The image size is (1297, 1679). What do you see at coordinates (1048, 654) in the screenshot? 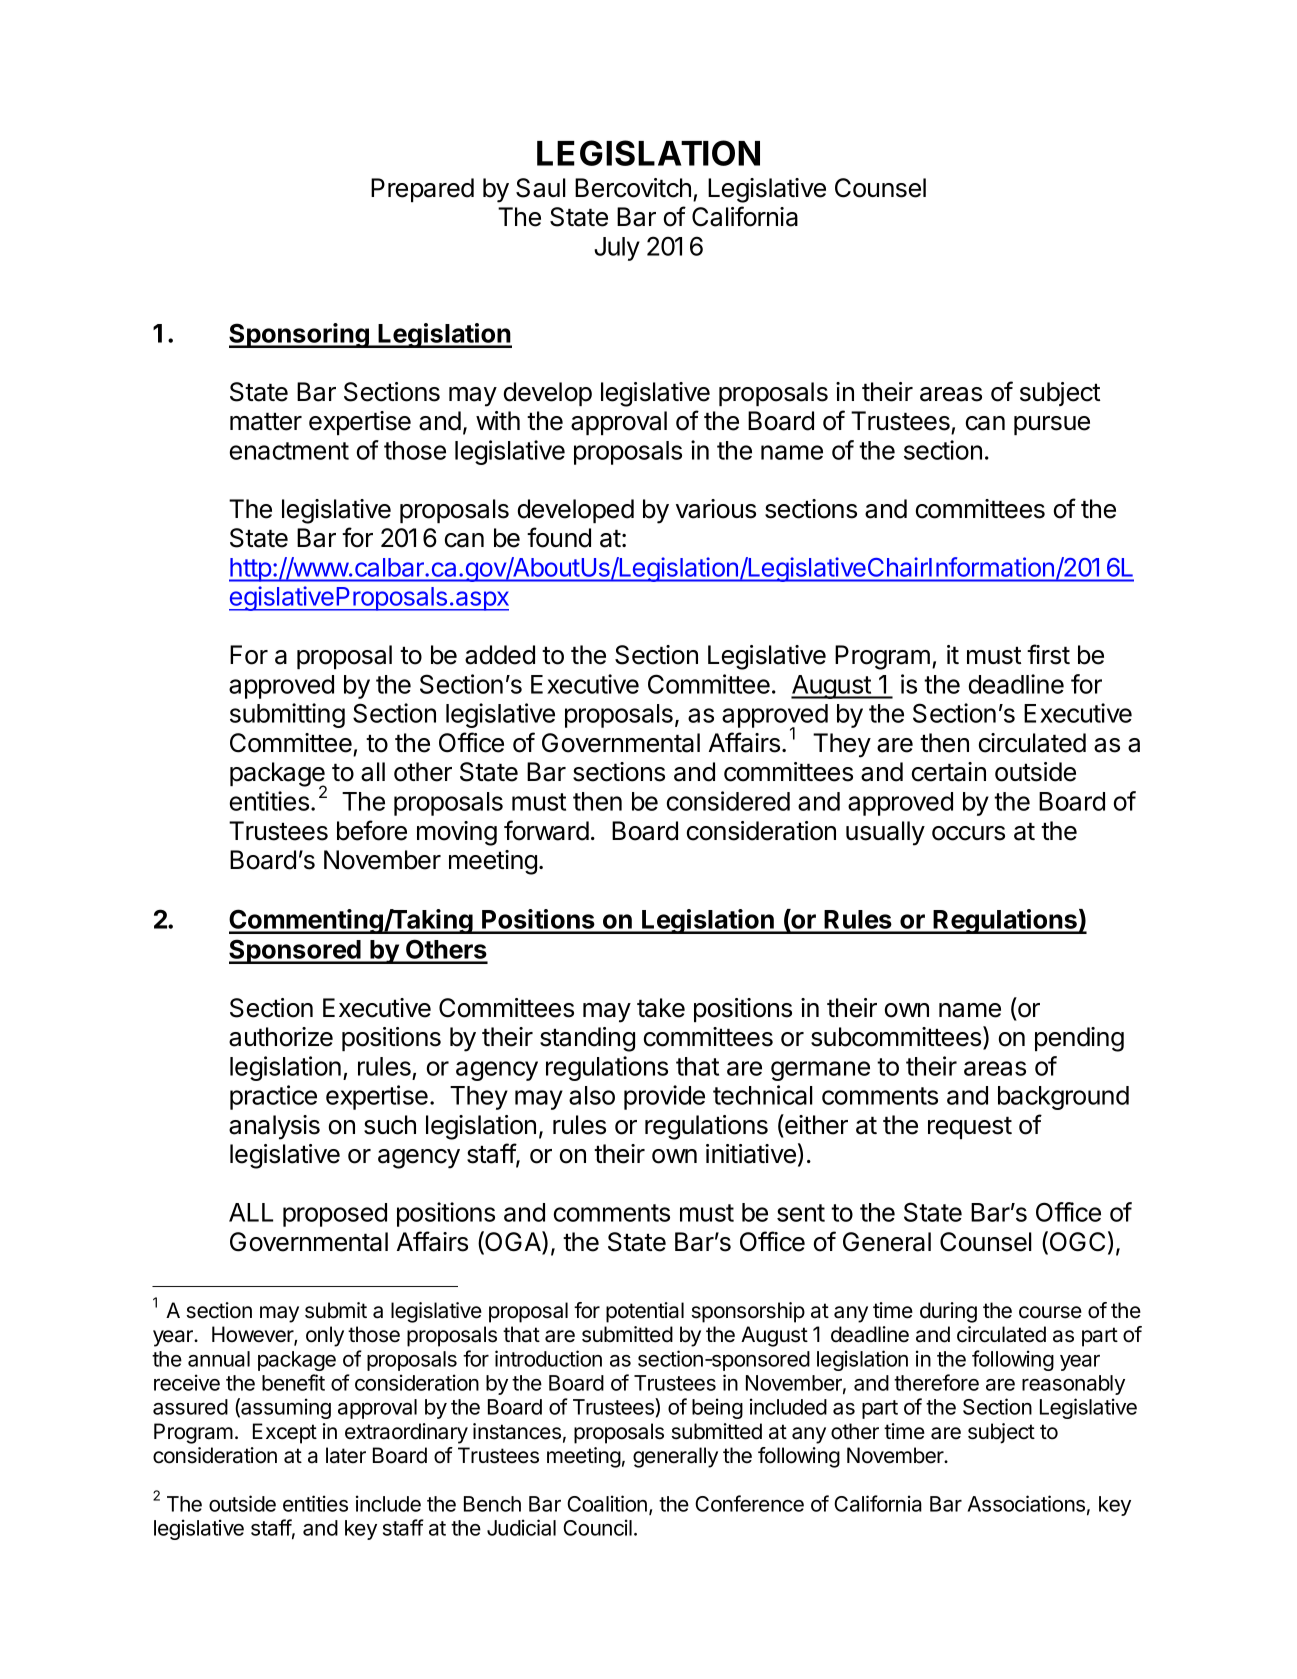
I see `first` at bounding box center [1048, 654].
